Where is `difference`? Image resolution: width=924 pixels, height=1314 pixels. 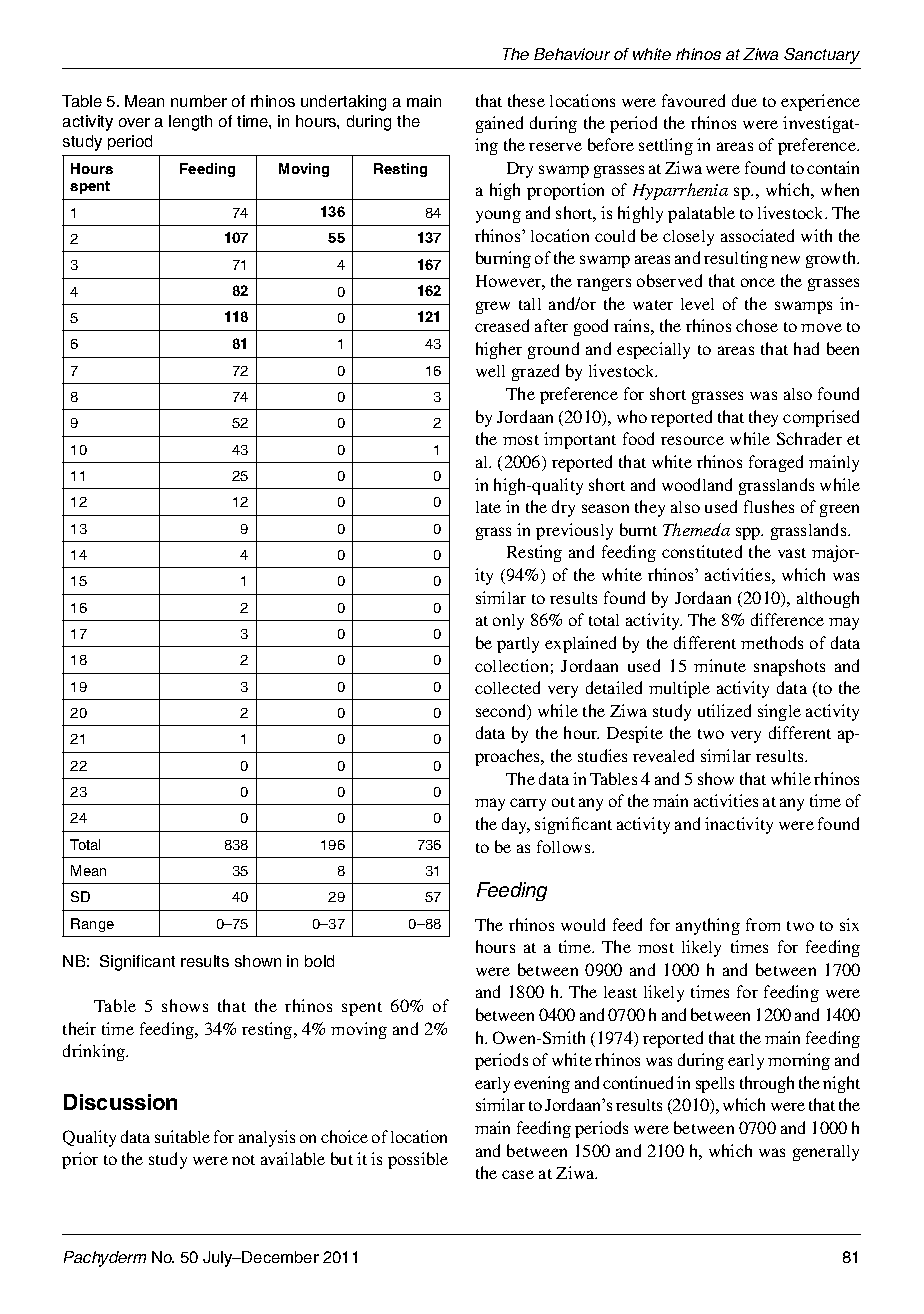 difference is located at coordinates (787, 619).
